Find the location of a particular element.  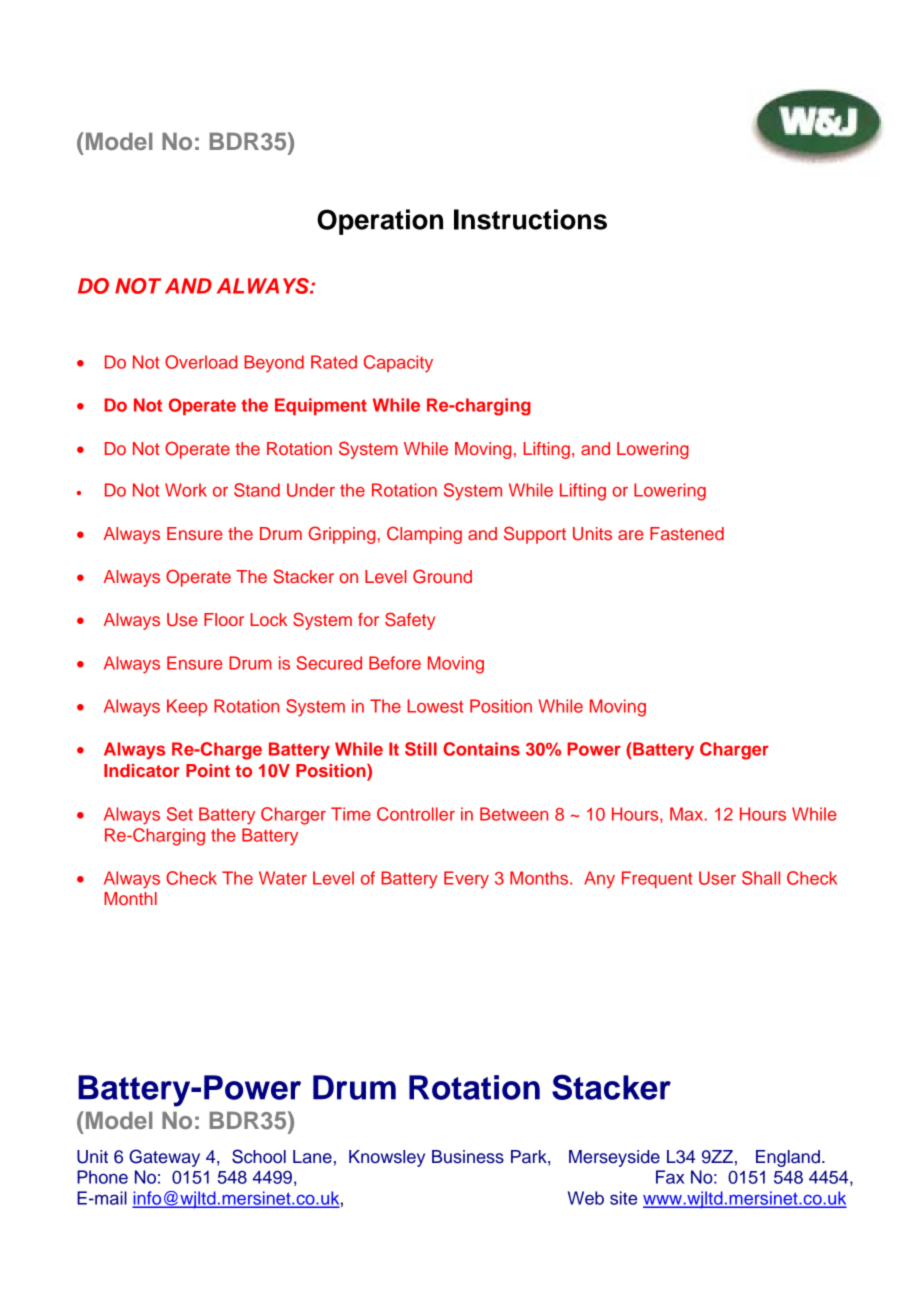

Business is located at coordinates (468, 1157).
